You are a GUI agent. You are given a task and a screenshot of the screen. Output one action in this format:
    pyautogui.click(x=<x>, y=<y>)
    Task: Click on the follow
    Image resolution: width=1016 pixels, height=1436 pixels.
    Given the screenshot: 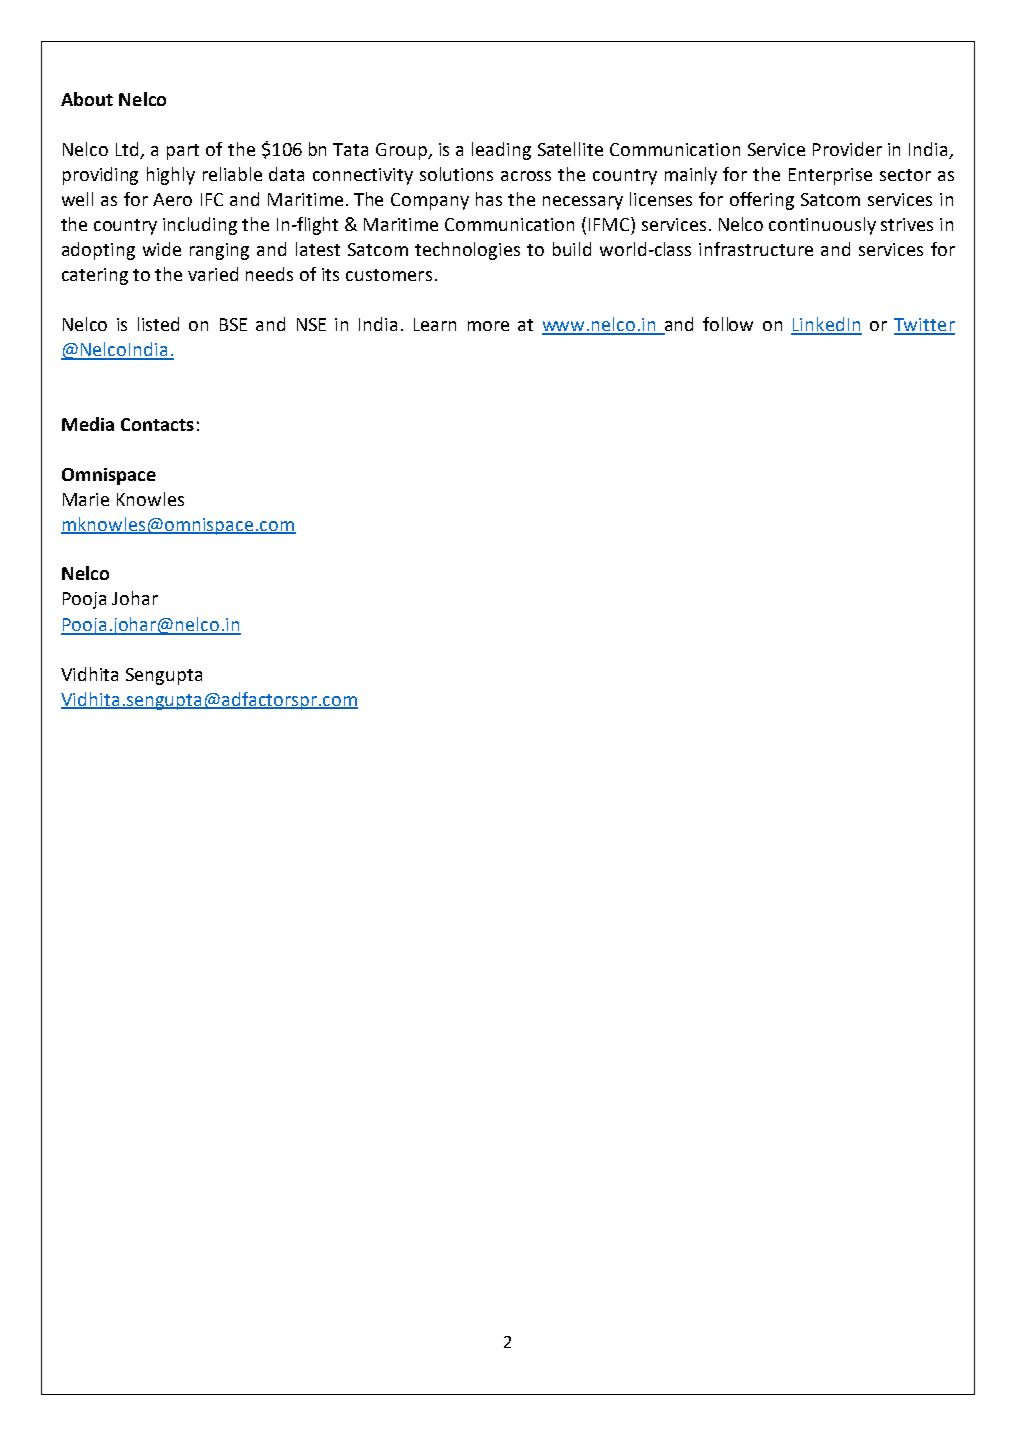 What is the action you would take?
    pyautogui.click(x=728, y=324)
